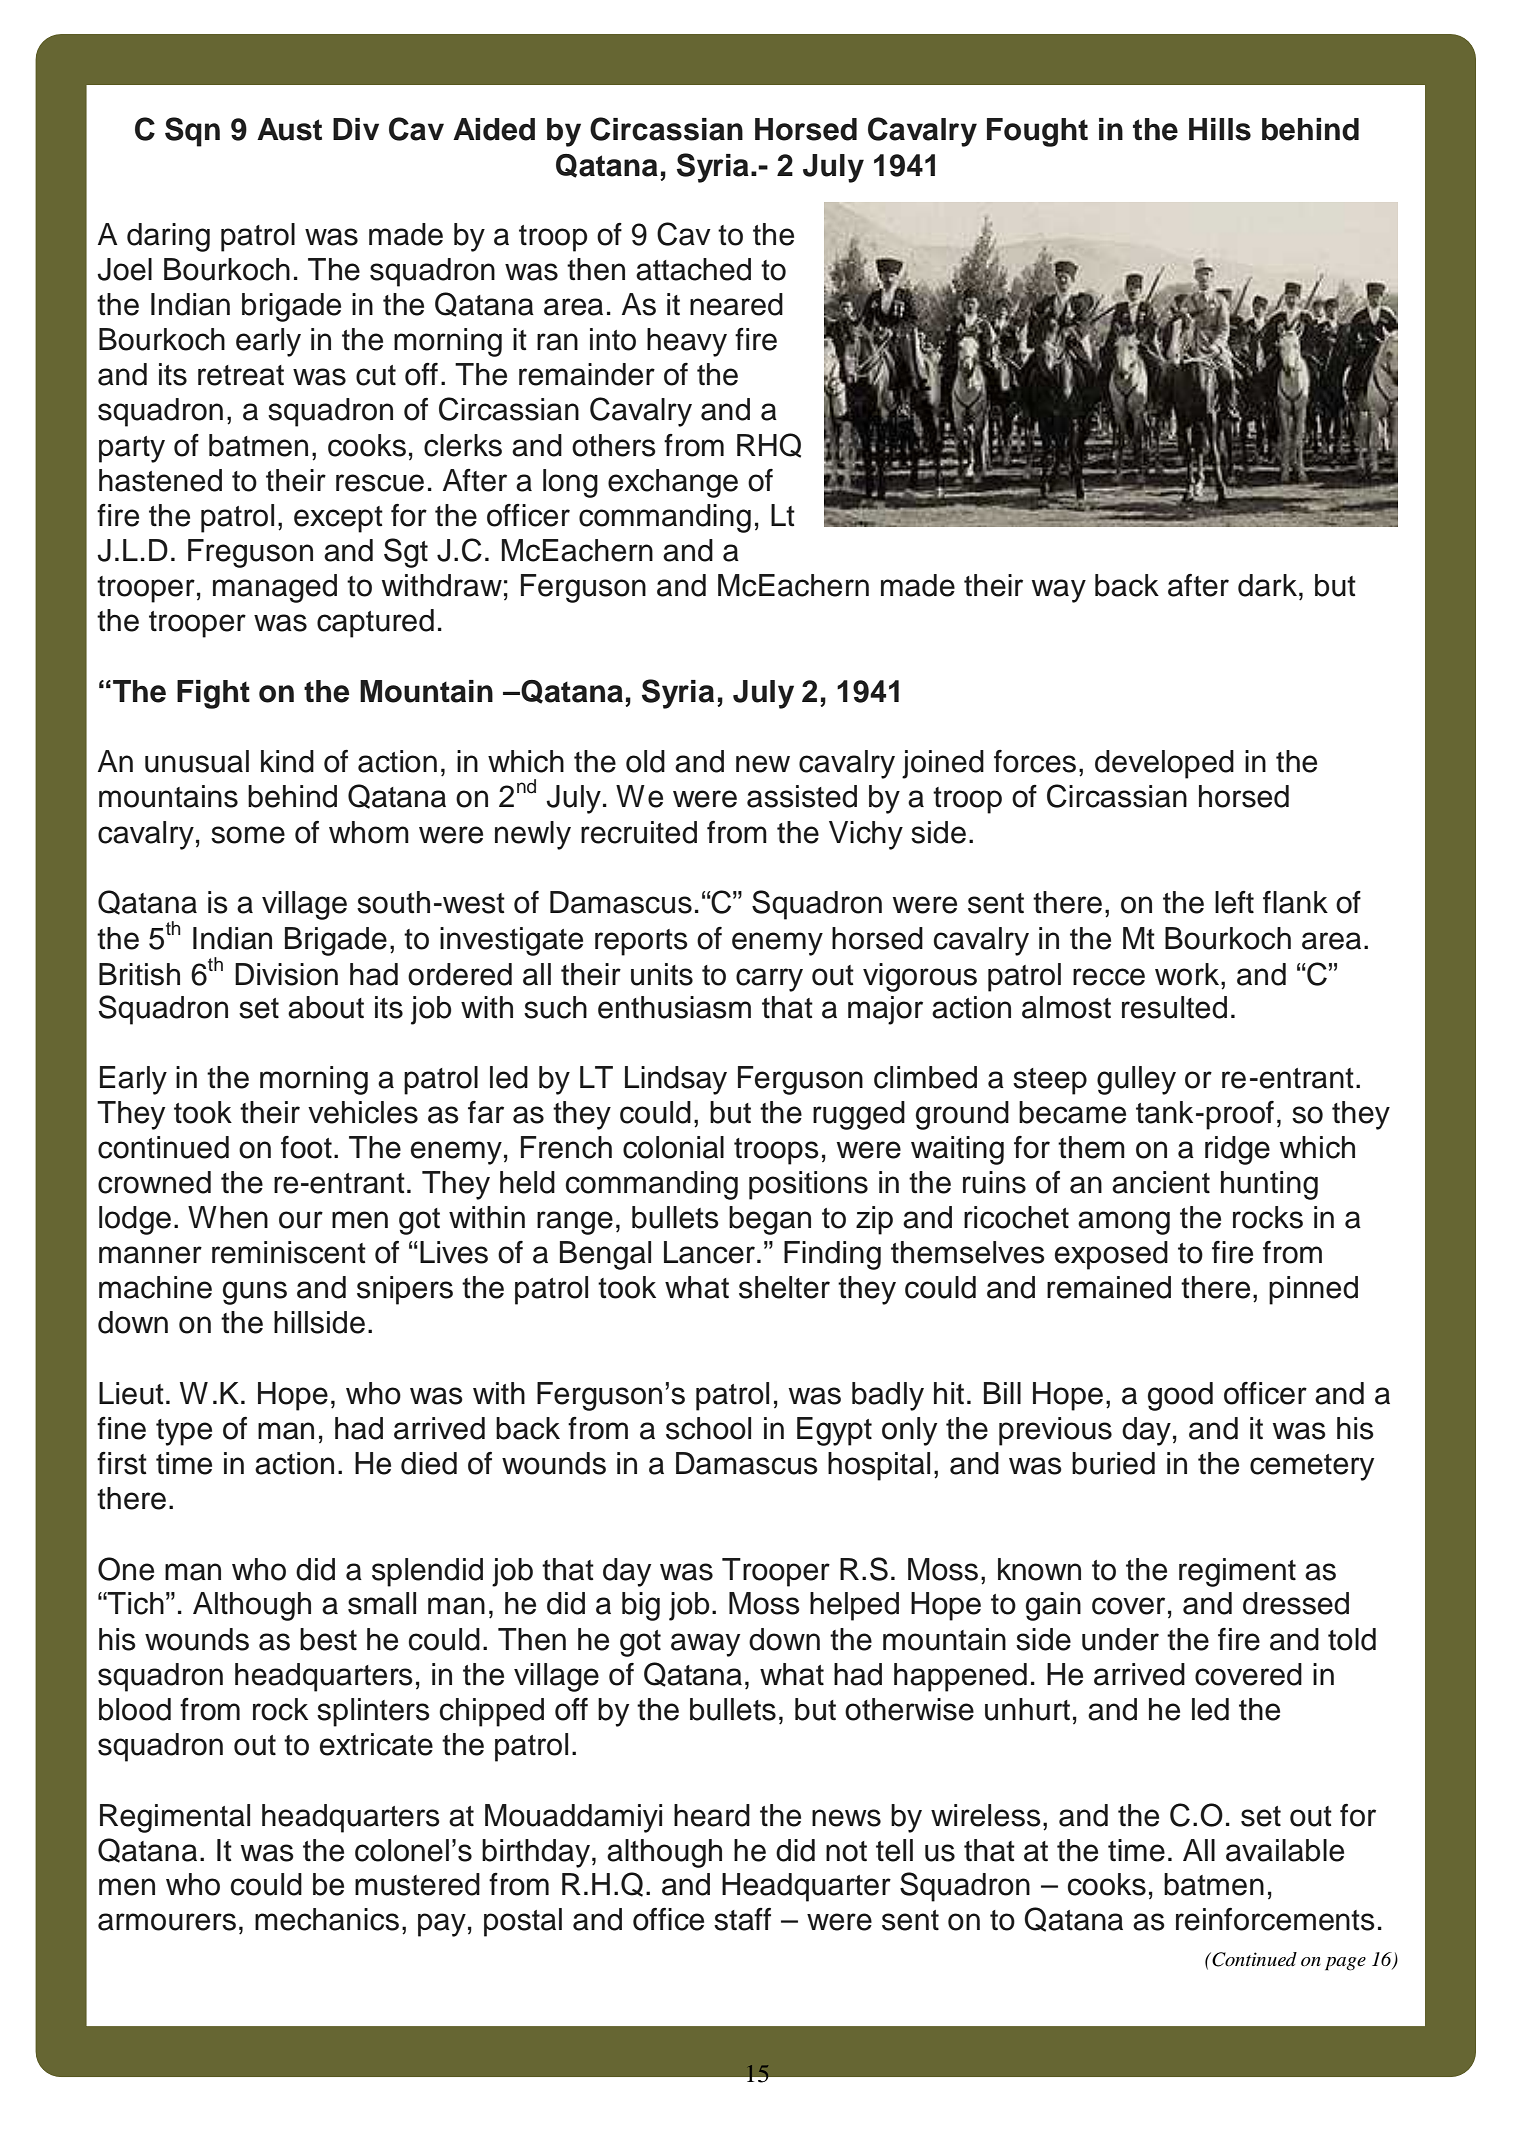  I want to click on some, so click(248, 835).
